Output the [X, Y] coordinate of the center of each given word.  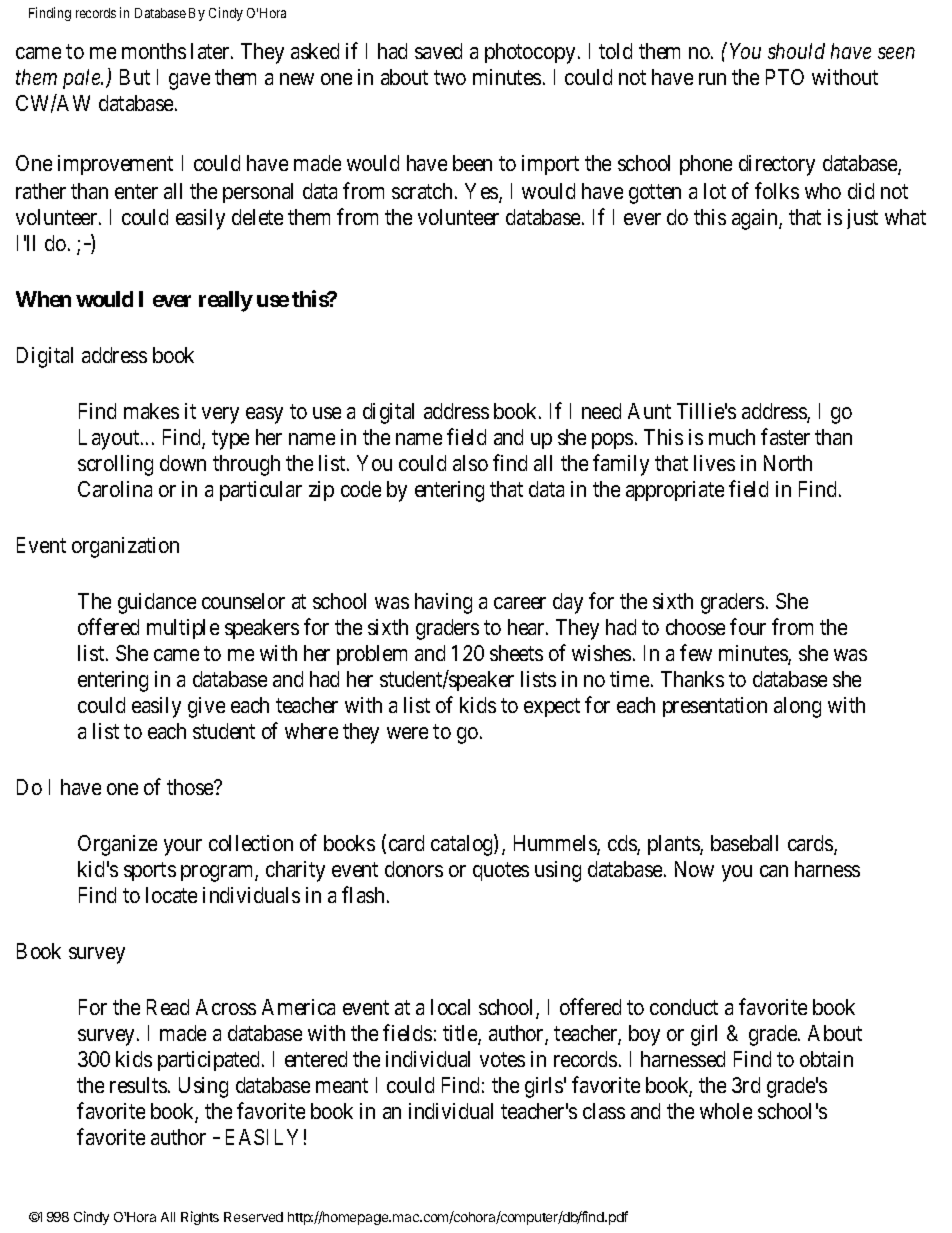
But [135, 77]
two [450, 77]
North [788, 463]
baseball [744, 843]
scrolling [115, 465]
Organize [117, 845]
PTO [785, 77]
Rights [200, 1218]
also [470, 463]
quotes [501, 871]
